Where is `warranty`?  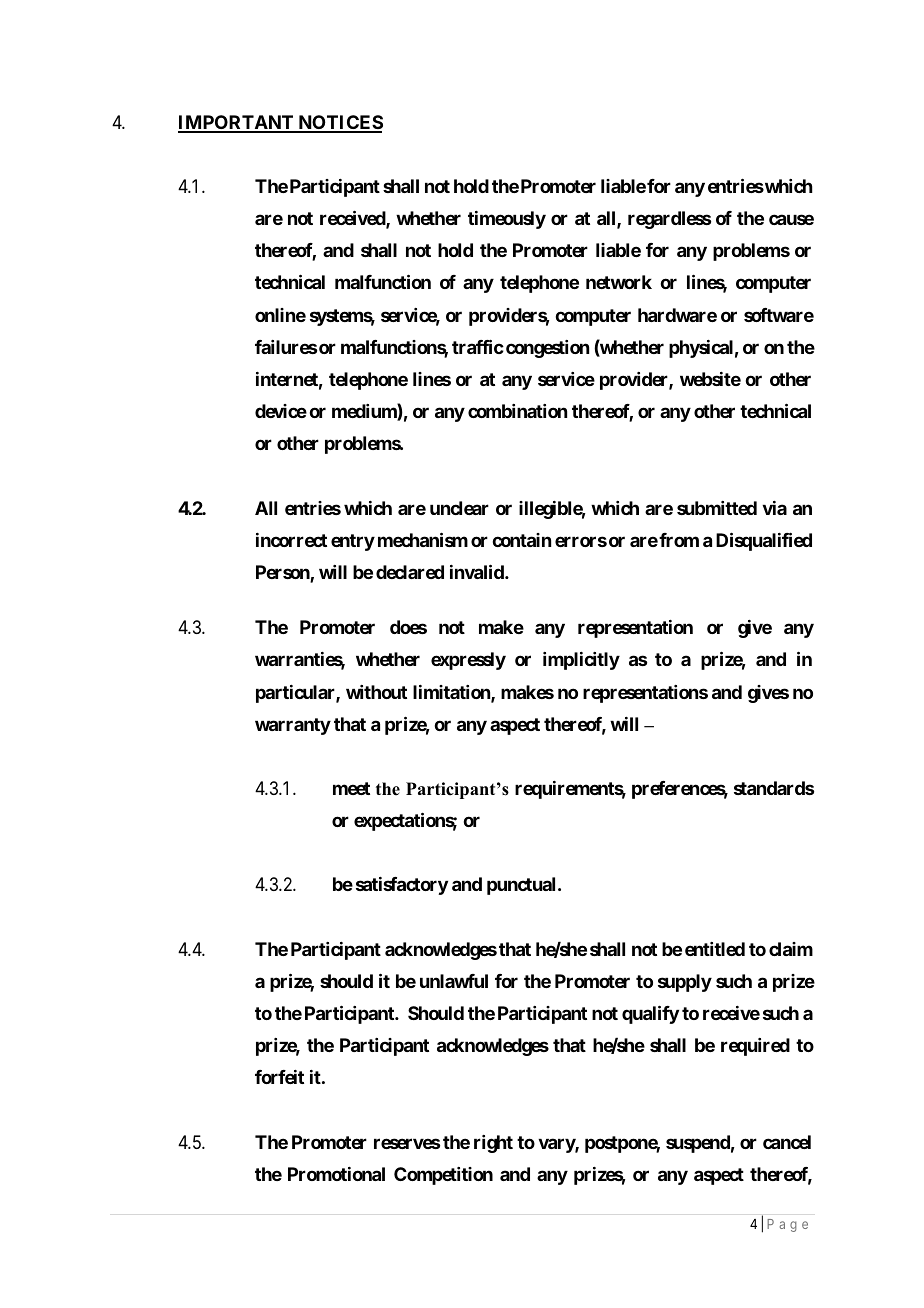
warranty is located at coordinates (293, 726).
